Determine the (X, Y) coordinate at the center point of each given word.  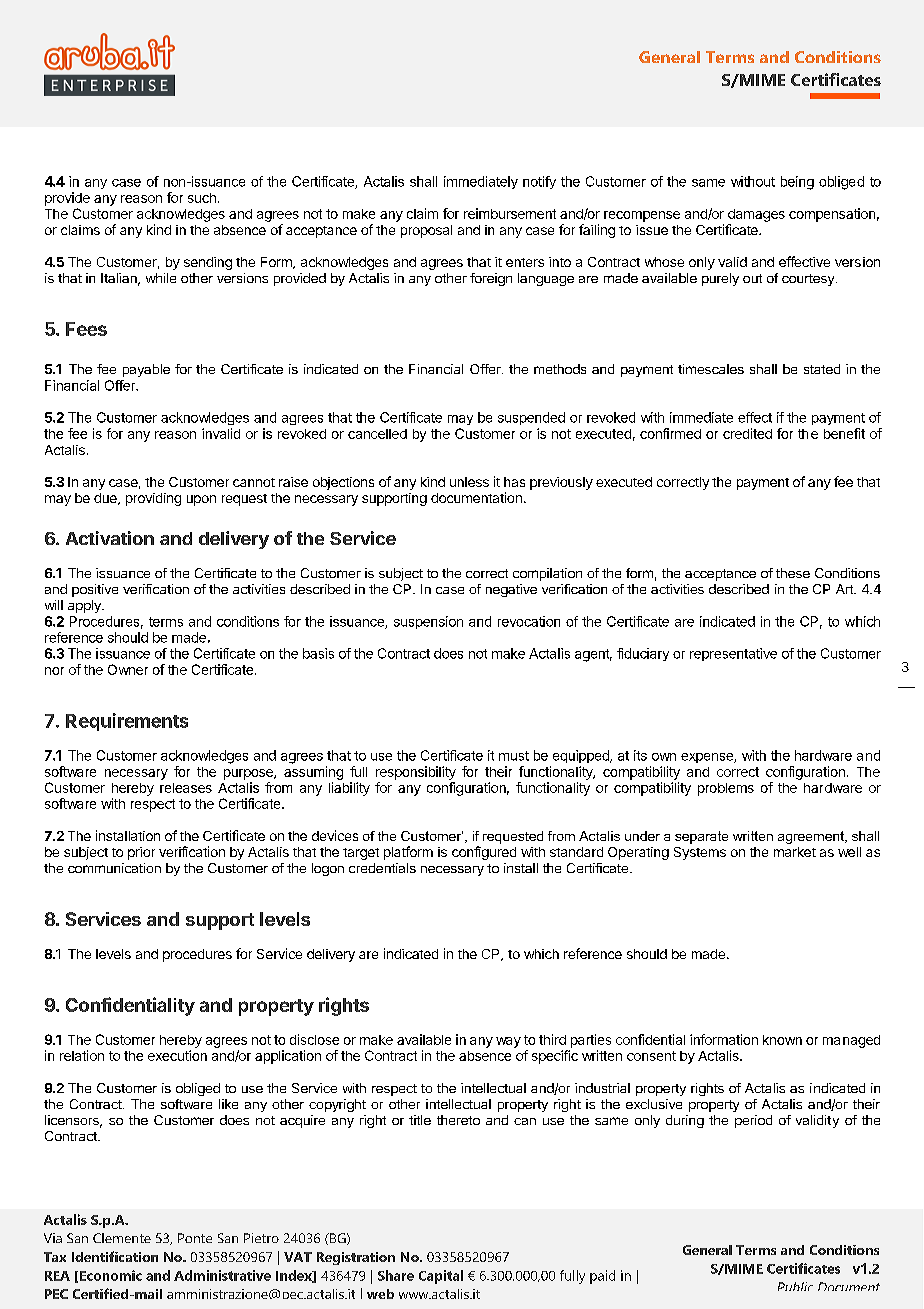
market (795, 852)
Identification (115, 1256)
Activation (110, 538)
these (793, 573)
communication (114, 868)
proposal (426, 231)
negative (511, 590)
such (202, 198)
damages (756, 215)
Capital (441, 1277)
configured (484, 853)
